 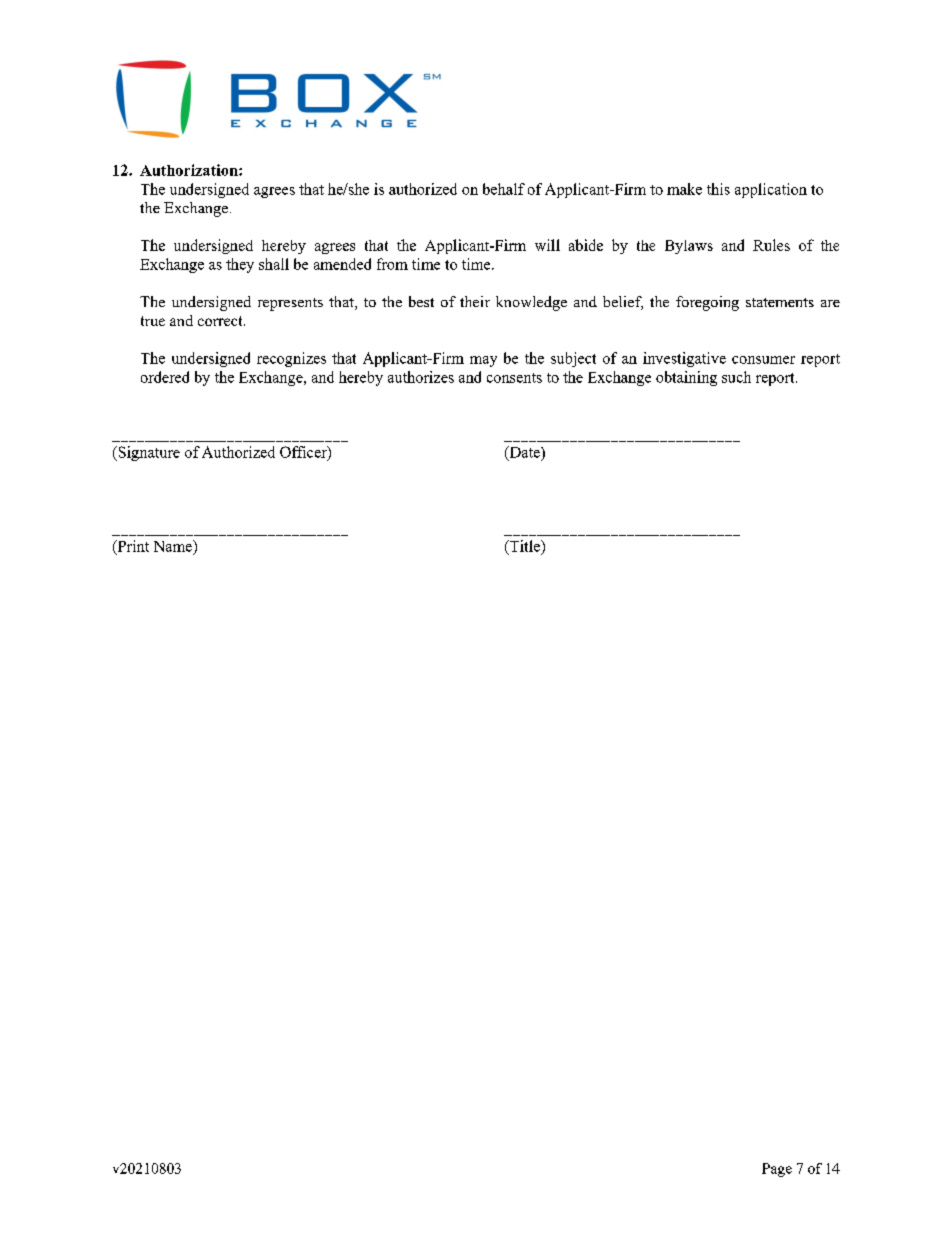 What do you see at coordinates (777, 1170) in the page?
I see `Page` at bounding box center [777, 1170].
